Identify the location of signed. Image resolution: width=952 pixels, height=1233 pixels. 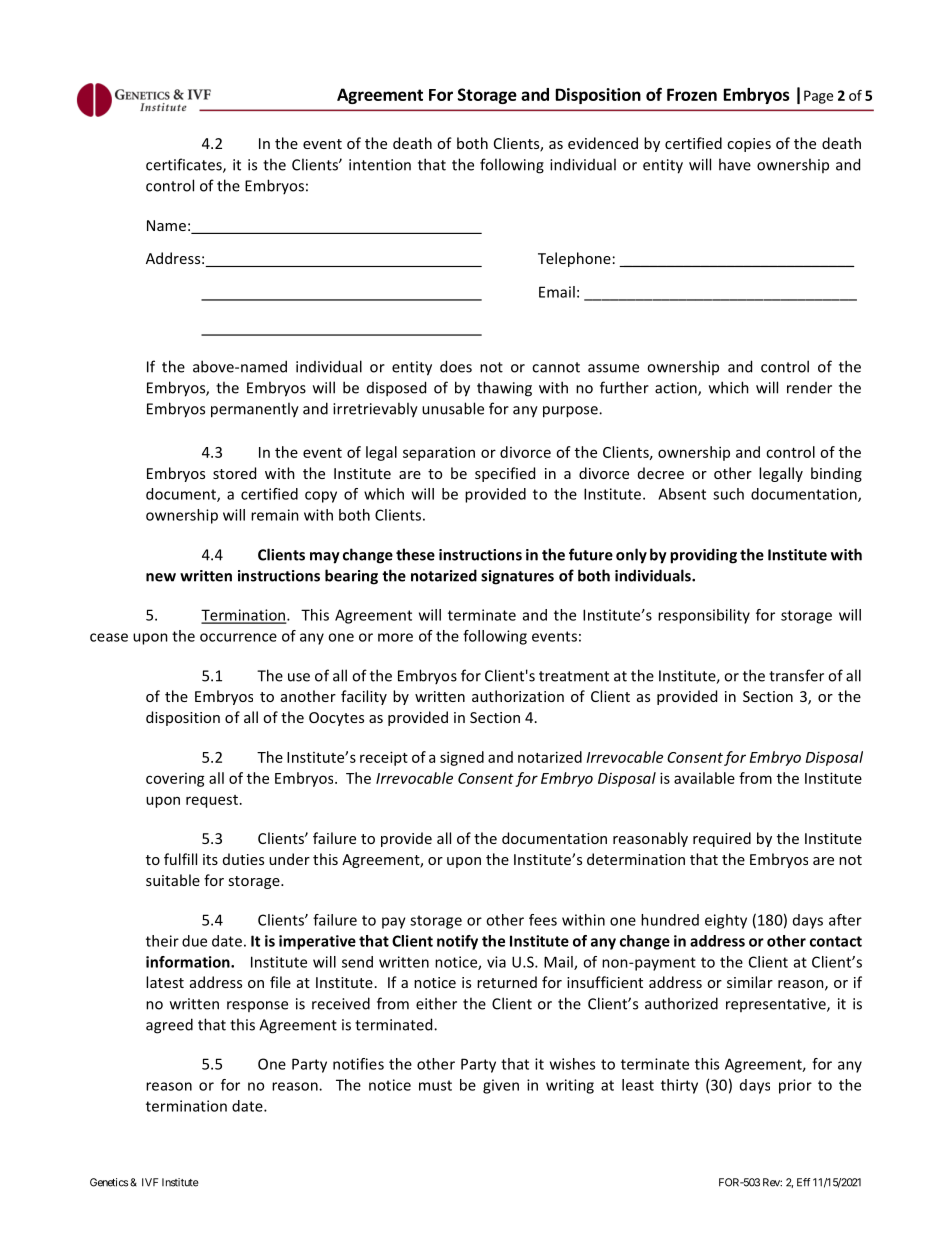
(462, 758).
